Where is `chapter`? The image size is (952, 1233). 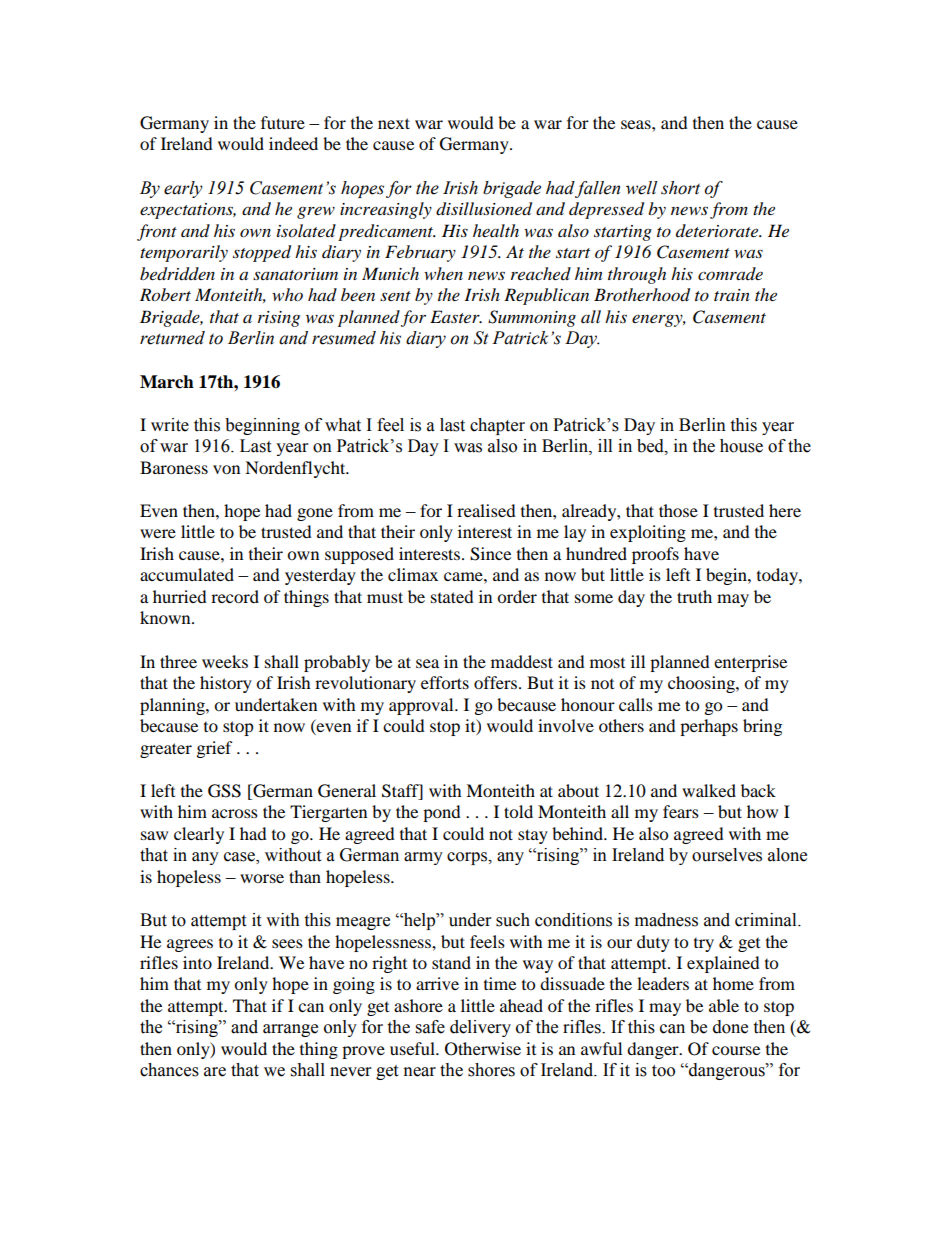
chapter is located at coordinates (497, 426).
